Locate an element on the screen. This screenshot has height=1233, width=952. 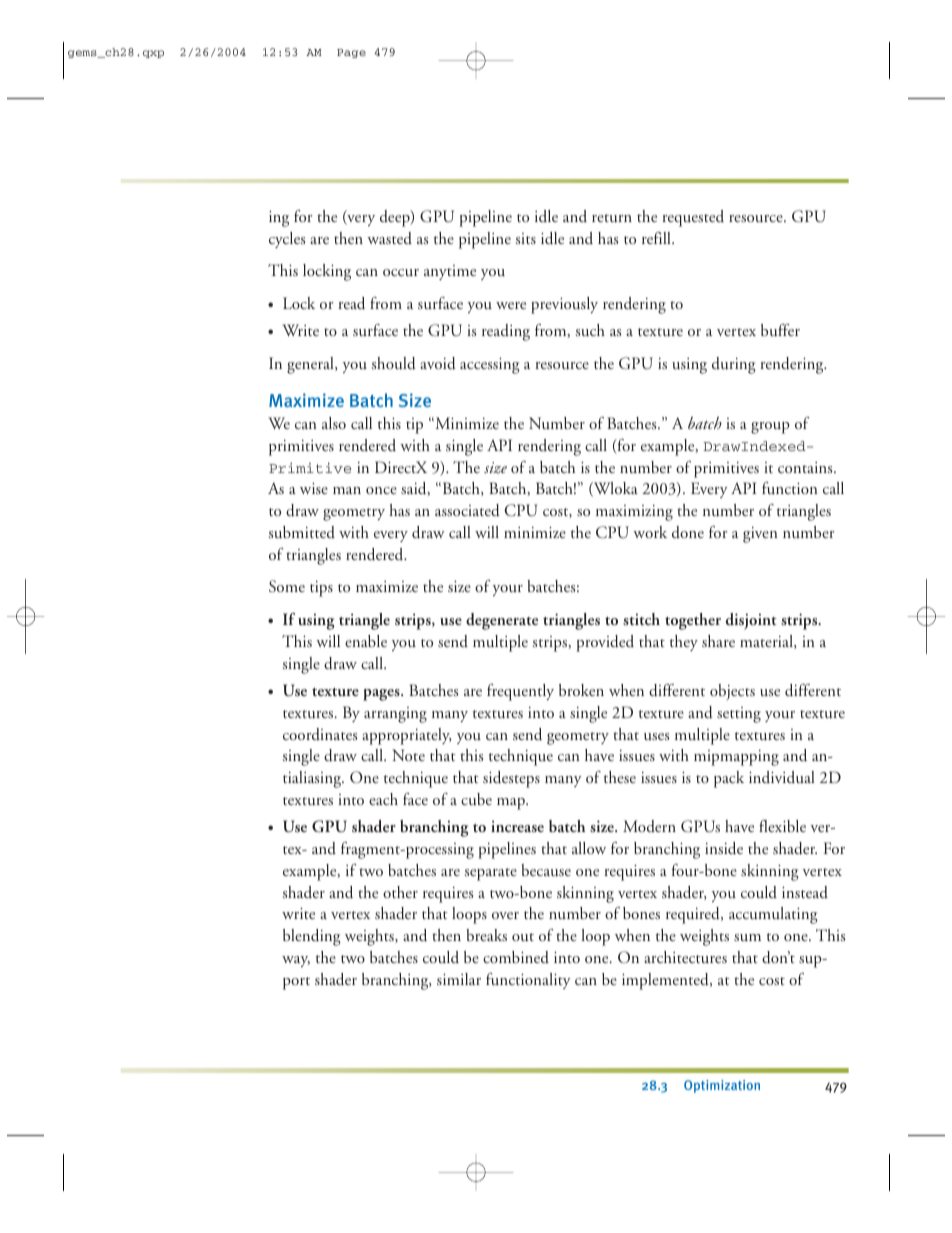
wasted is located at coordinates (389, 238).
